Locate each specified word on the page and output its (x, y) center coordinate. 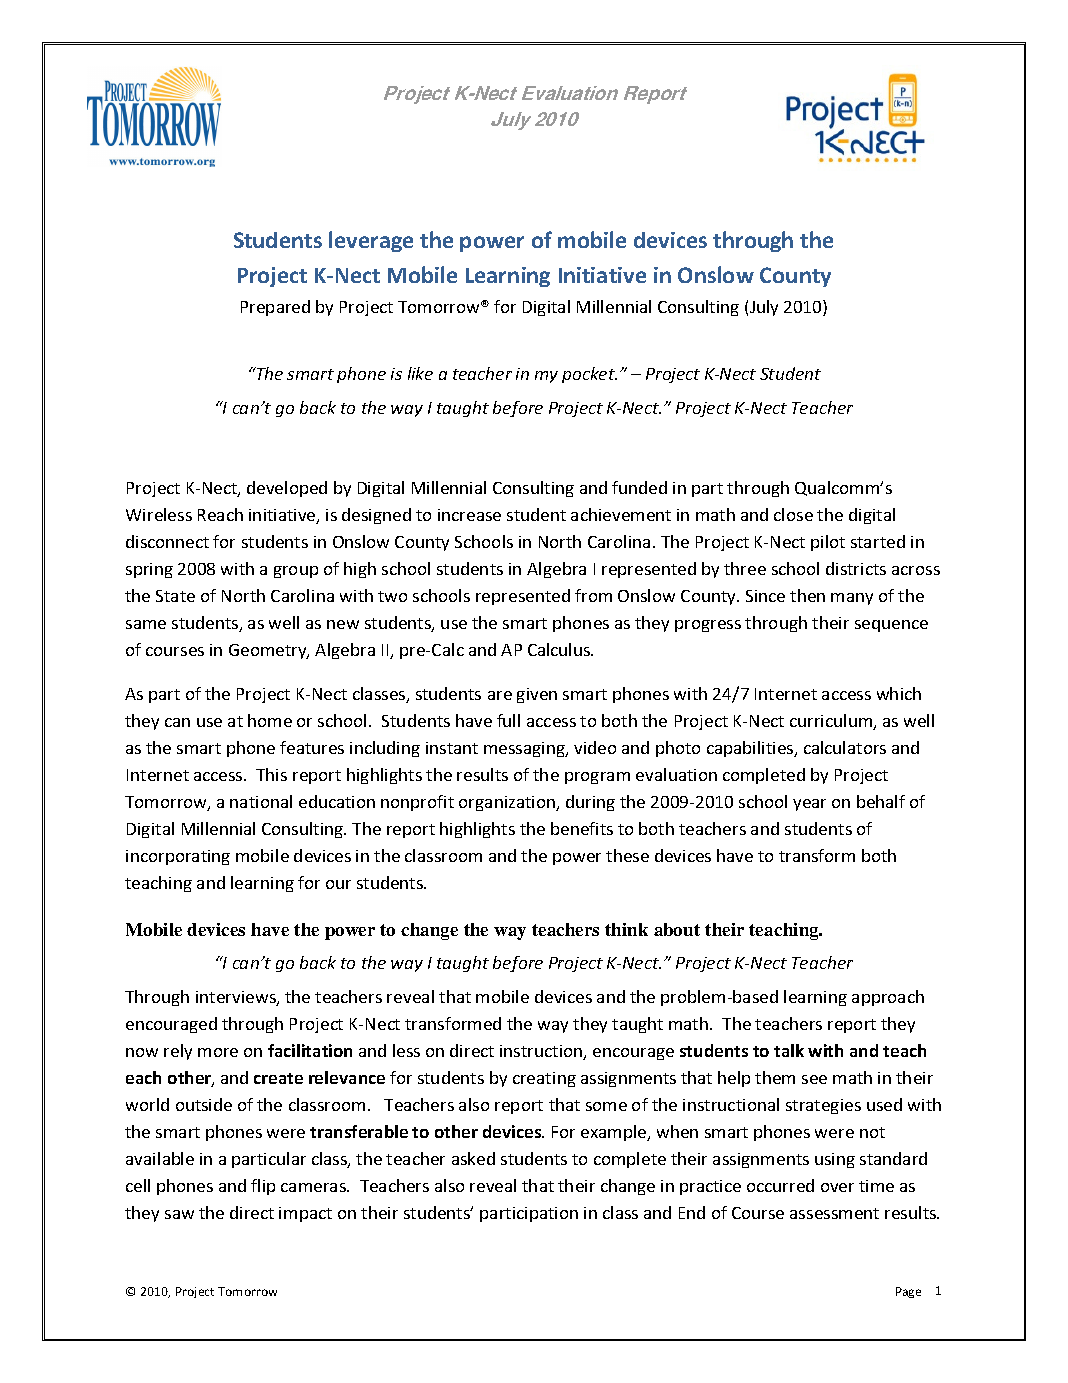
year (809, 805)
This (271, 774)
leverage (371, 241)
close (793, 514)
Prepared (275, 308)
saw (179, 1214)
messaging (525, 749)
